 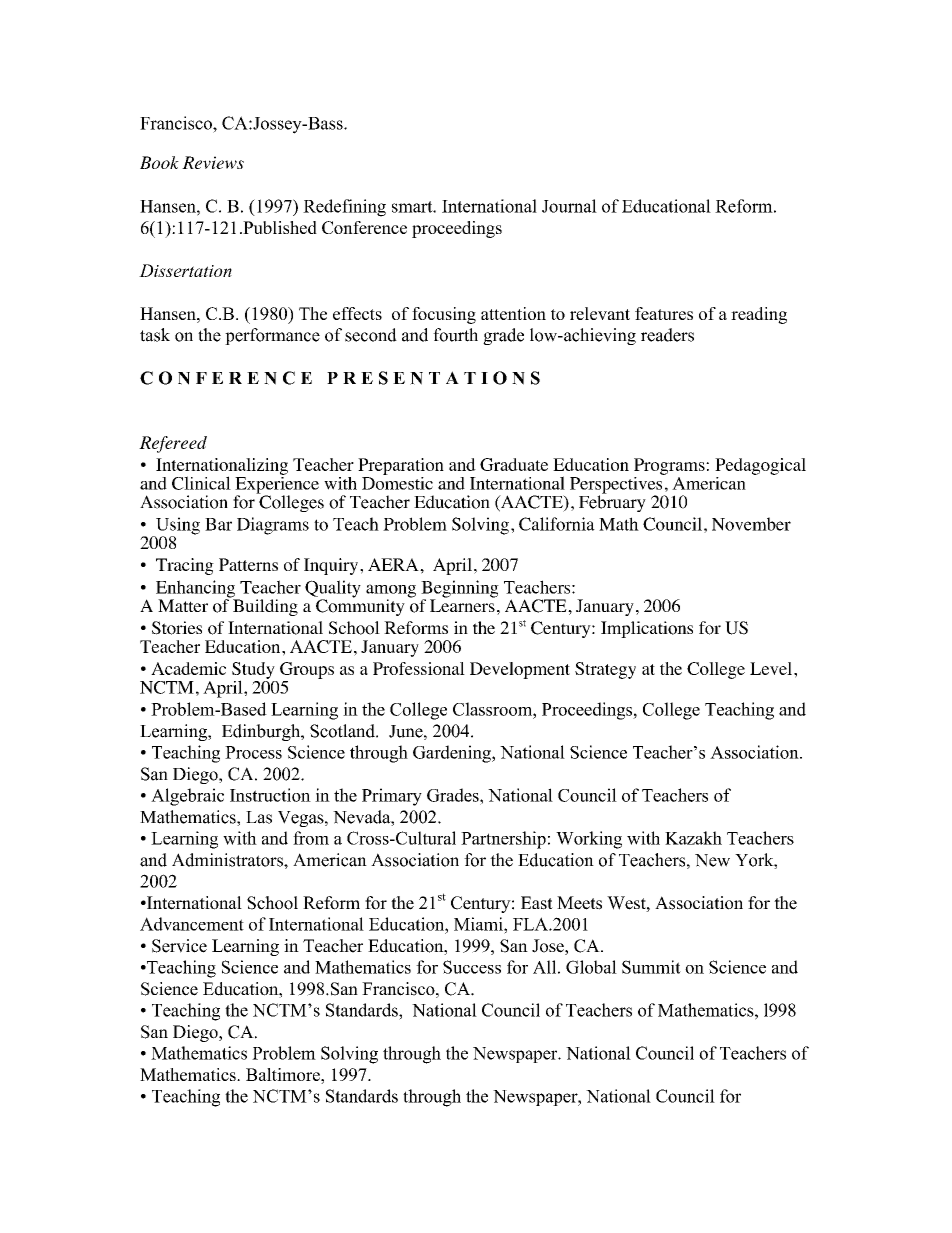 I want to click on Advancement, so click(x=192, y=924).
